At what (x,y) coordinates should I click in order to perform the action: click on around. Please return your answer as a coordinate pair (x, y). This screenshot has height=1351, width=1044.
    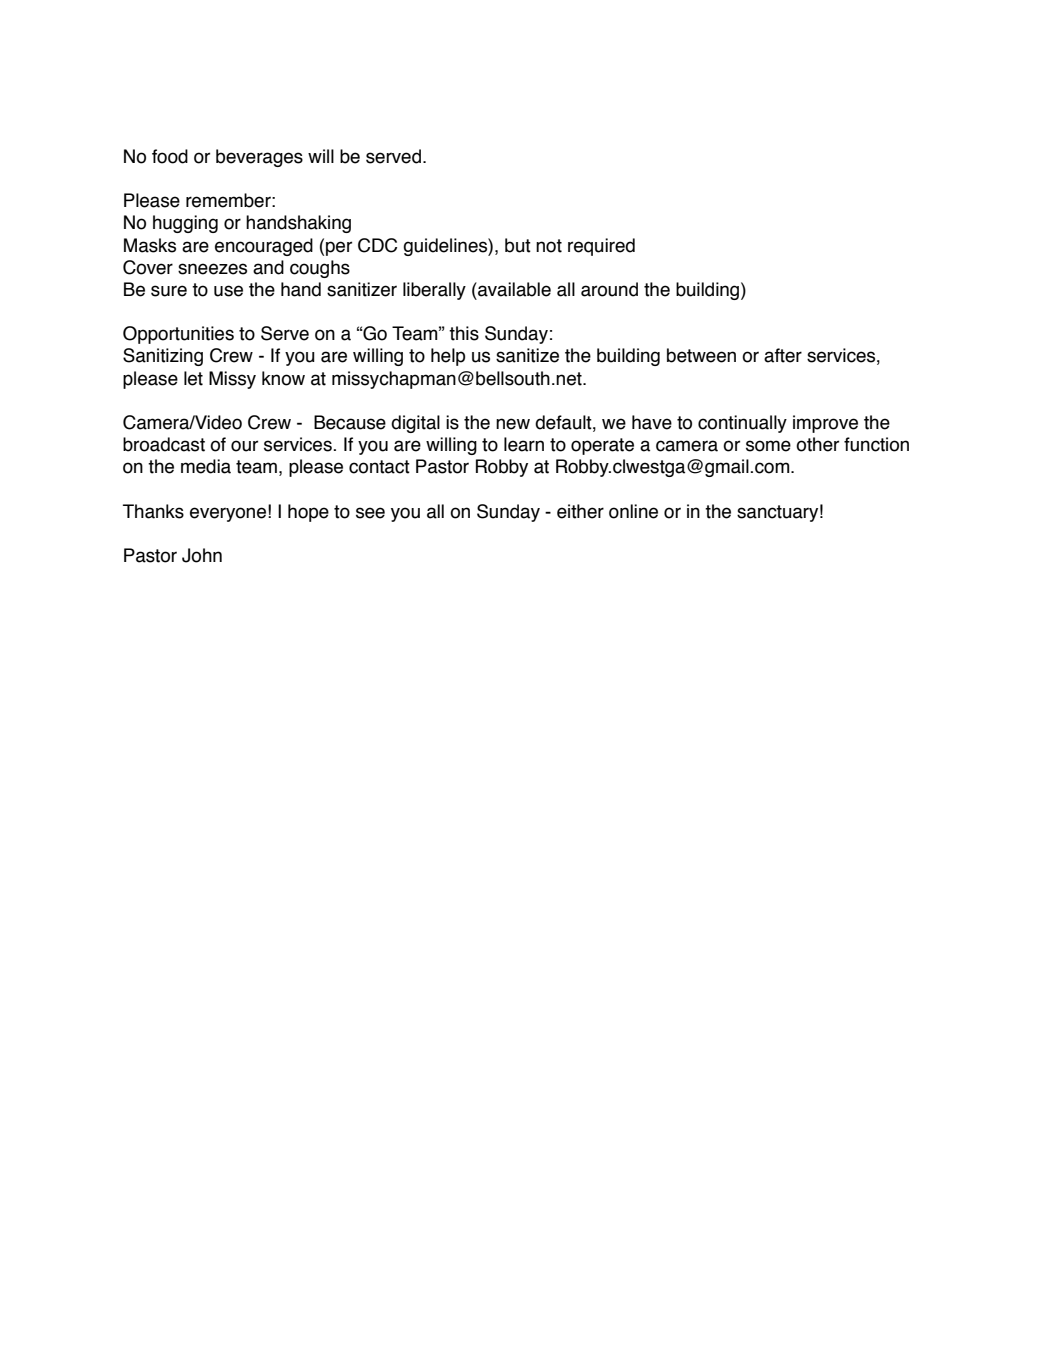
    Looking at the image, I should click on (609, 289).
